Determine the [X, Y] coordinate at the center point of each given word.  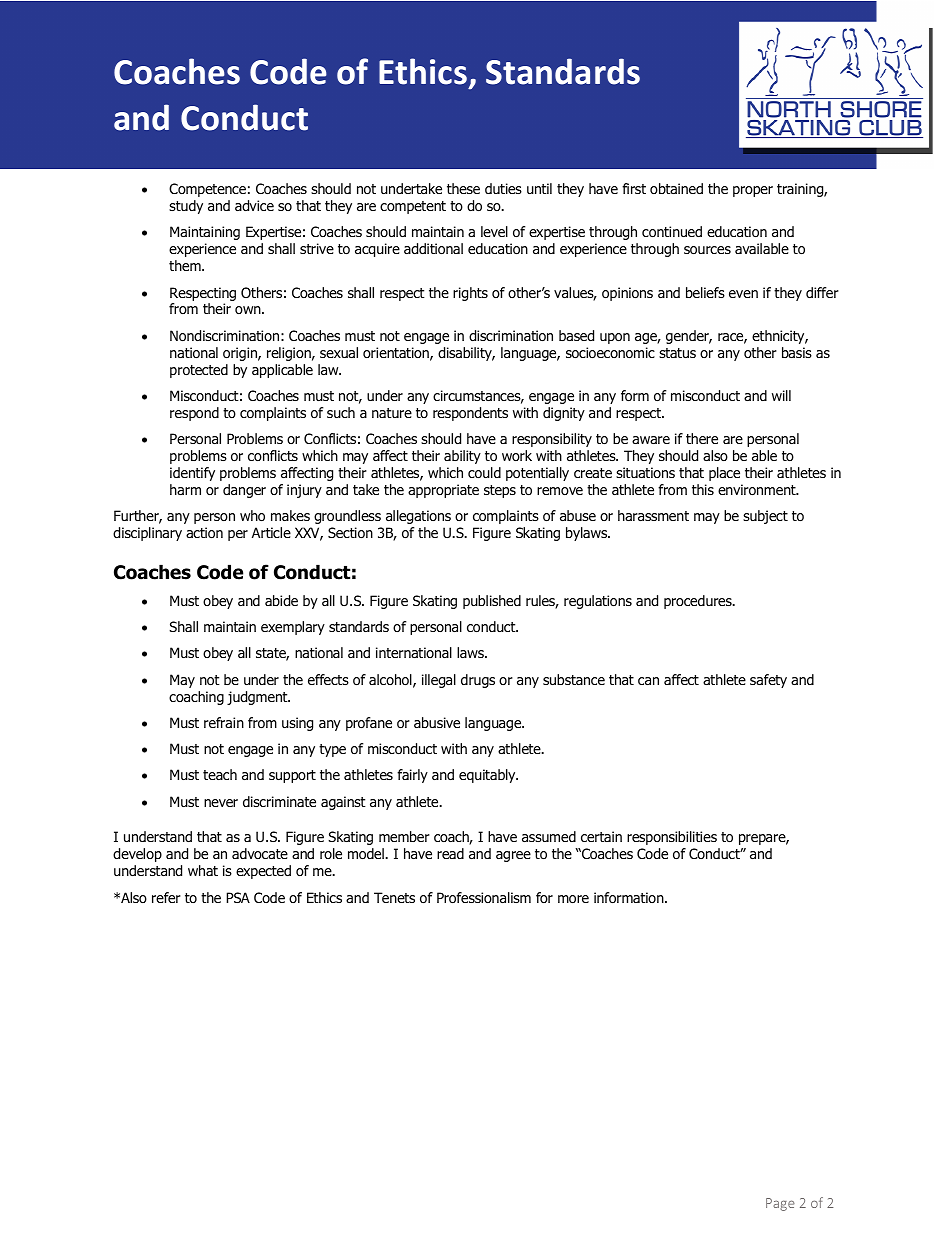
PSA [238, 897]
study [186, 207]
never [221, 803]
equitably [488, 776]
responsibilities [672, 838]
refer [166, 897]
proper [753, 191]
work [517, 455]
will [781, 395]
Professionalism [484, 898]
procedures [699, 602]
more [573, 899]
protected [199, 371]
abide [281, 601]
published [492, 602]
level [494, 231]
